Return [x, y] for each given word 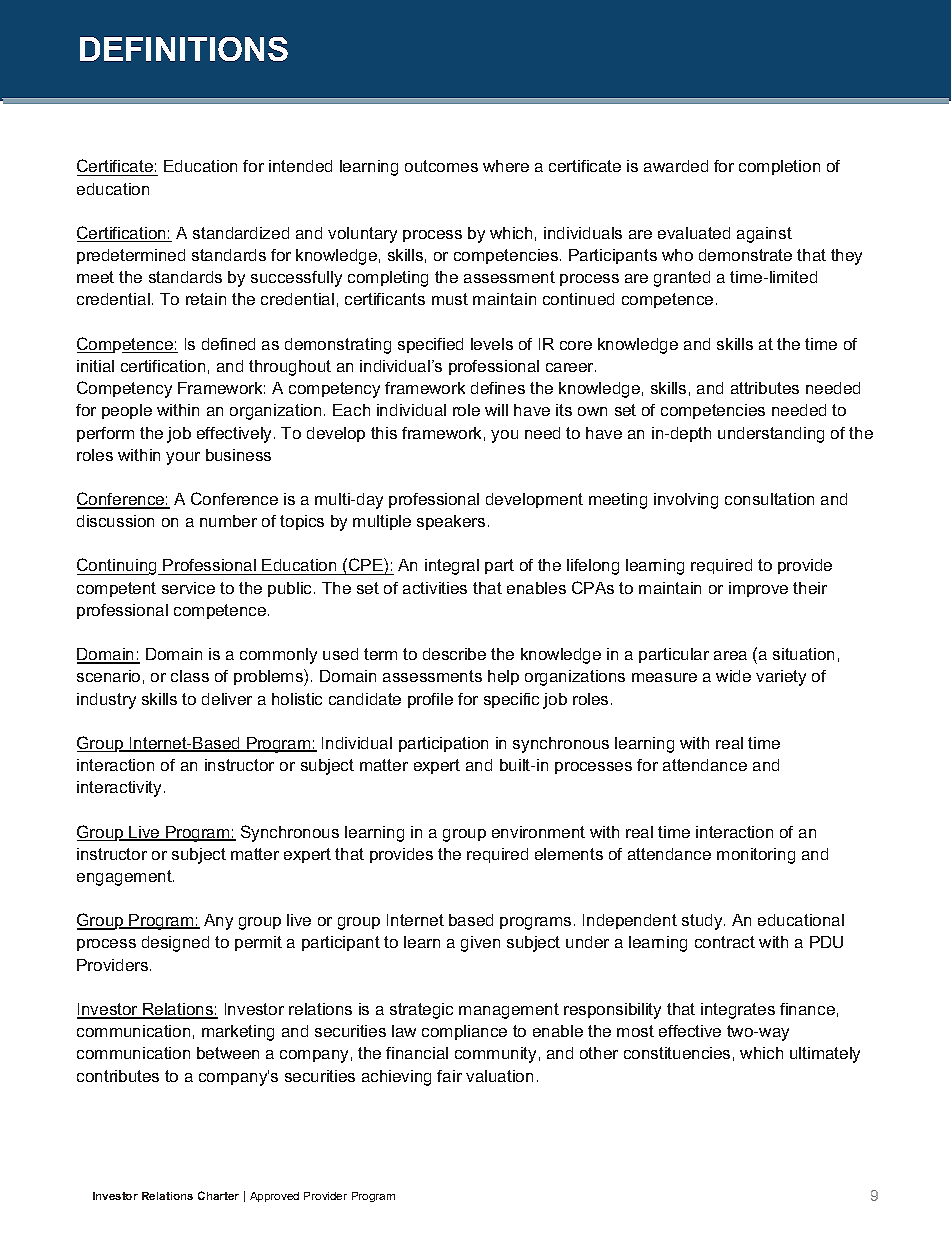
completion [779, 167]
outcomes [441, 166]
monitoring [756, 856]
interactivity [121, 789]
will [496, 410]
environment [538, 832]
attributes [765, 388]
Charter [218, 1195]
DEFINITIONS [184, 49]
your [183, 458]
